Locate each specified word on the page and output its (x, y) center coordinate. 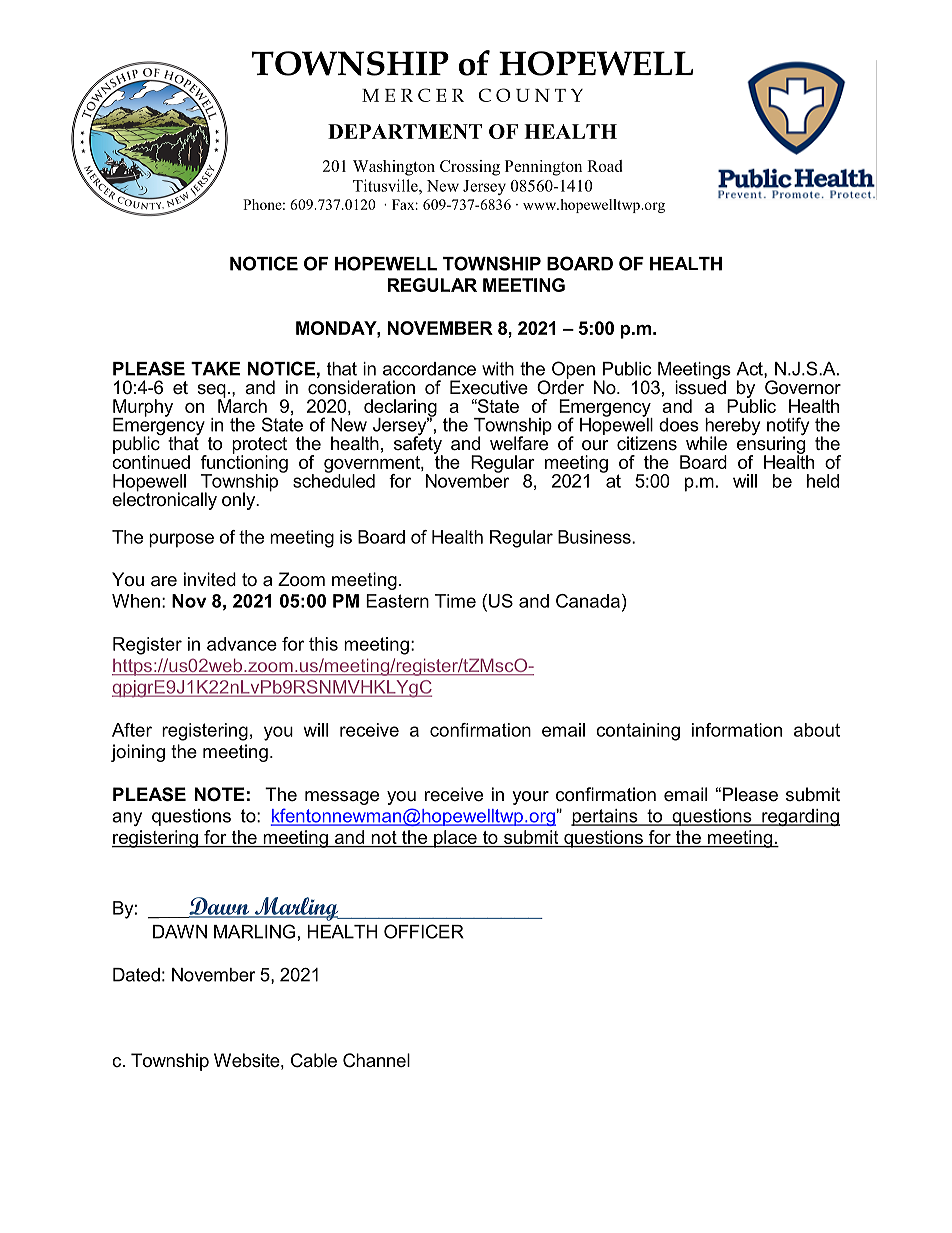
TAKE (215, 369)
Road (604, 166)
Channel (376, 1060)
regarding (800, 817)
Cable (314, 1060)
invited (210, 579)
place (455, 839)
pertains (605, 817)
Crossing (470, 168)
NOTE (220, 794)
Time (455, 601)
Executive (489, 387)
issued (700, 386)
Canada (588, 601)
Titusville (386, 185)
